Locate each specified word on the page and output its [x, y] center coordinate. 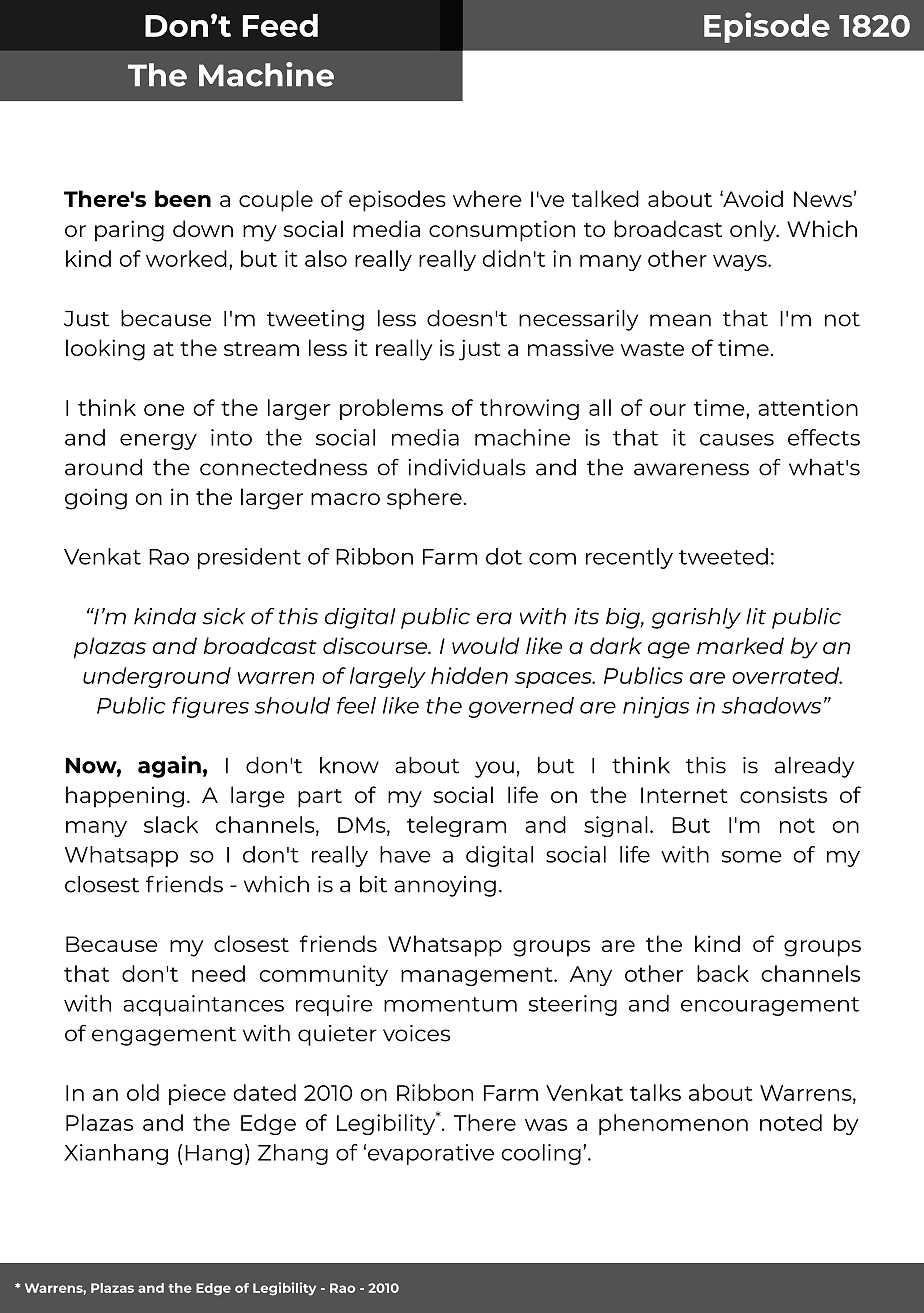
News [823, 199]
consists [783, 794]
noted [791, 1122]
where [487, 198]
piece [197, 1094]
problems [391, 409]
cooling [541, 1154]
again [169, 767]
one [164, 410]
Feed [280, 25]
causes [737, 440]
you [494, 769]
